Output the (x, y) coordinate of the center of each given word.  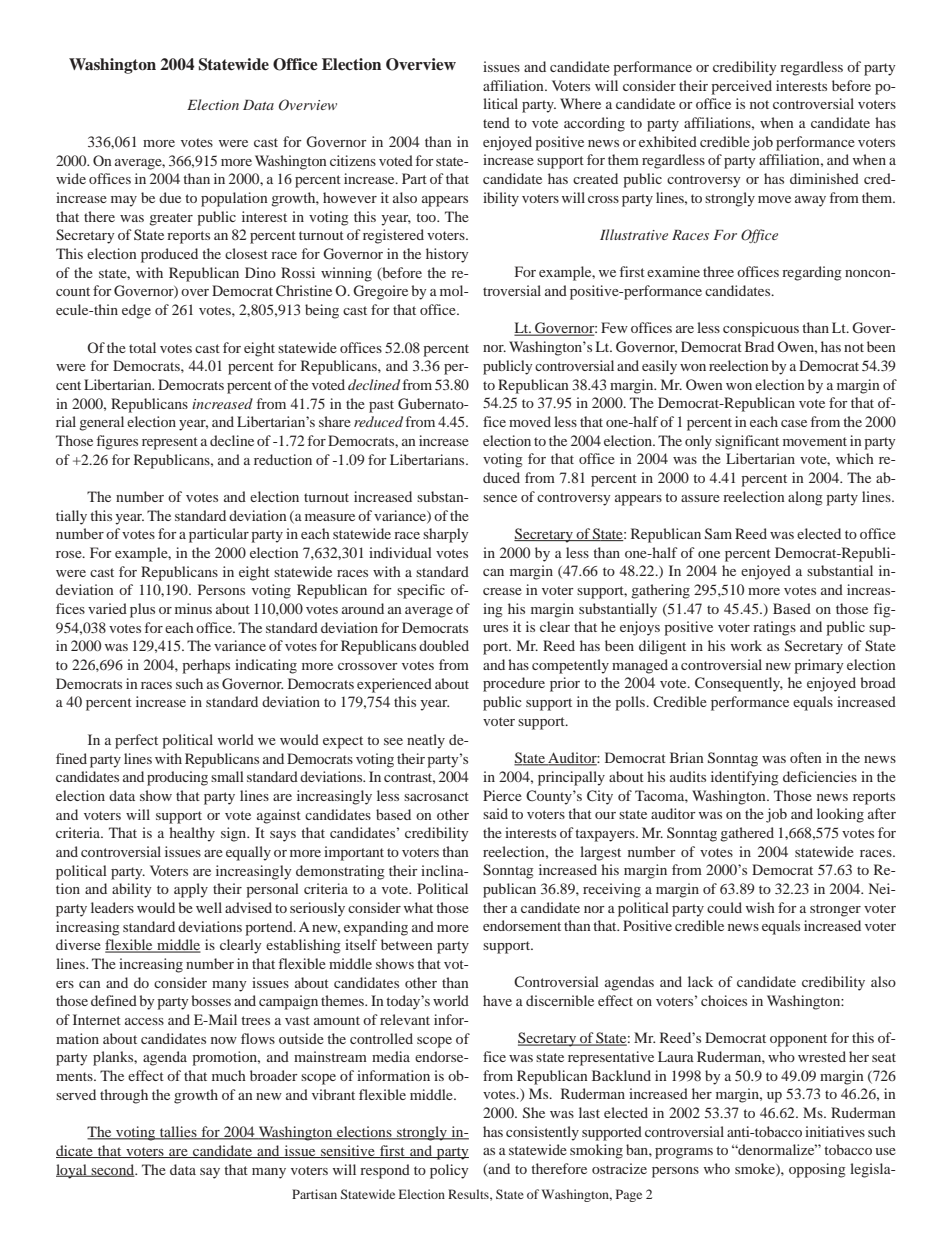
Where (580, 103)
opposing (817, 1170)
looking (840, 815)
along (805, 498)
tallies (178, 1133)
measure (330, 517)
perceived (741, 87)
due (170, 197)
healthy (192, 834)
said (495, 813)
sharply (446, 535)
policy (449, 1171)
